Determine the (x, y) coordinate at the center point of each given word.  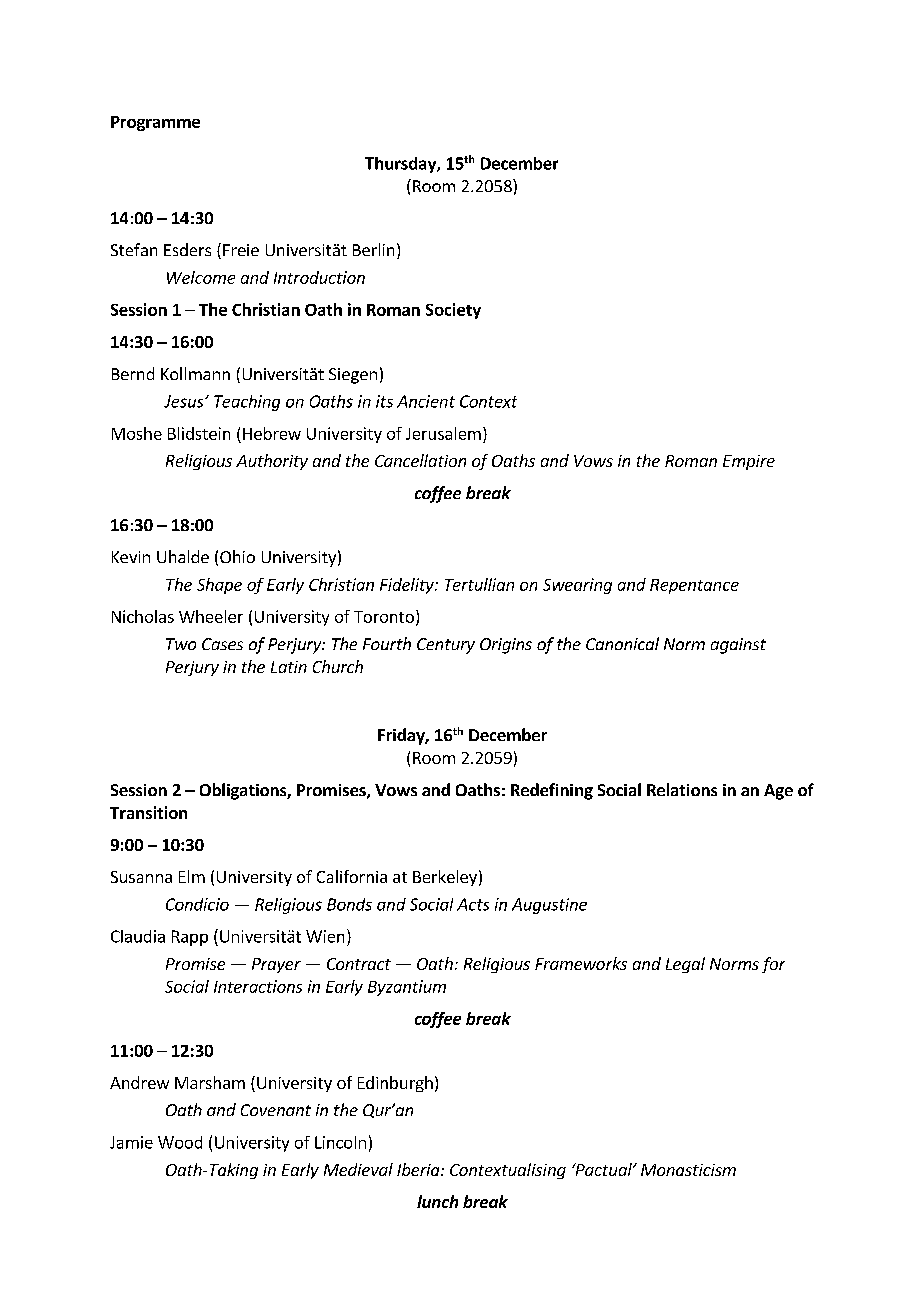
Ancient (426, 401)
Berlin (373, 249)
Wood (180, 1142)
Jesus (185, 401)
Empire (749, 462)
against (738, 646)
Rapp (190, 938)
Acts (473, 904)
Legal (685, 965)
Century (446, 646)
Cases (222, 644)
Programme (155, 123)
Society (453, 311)
